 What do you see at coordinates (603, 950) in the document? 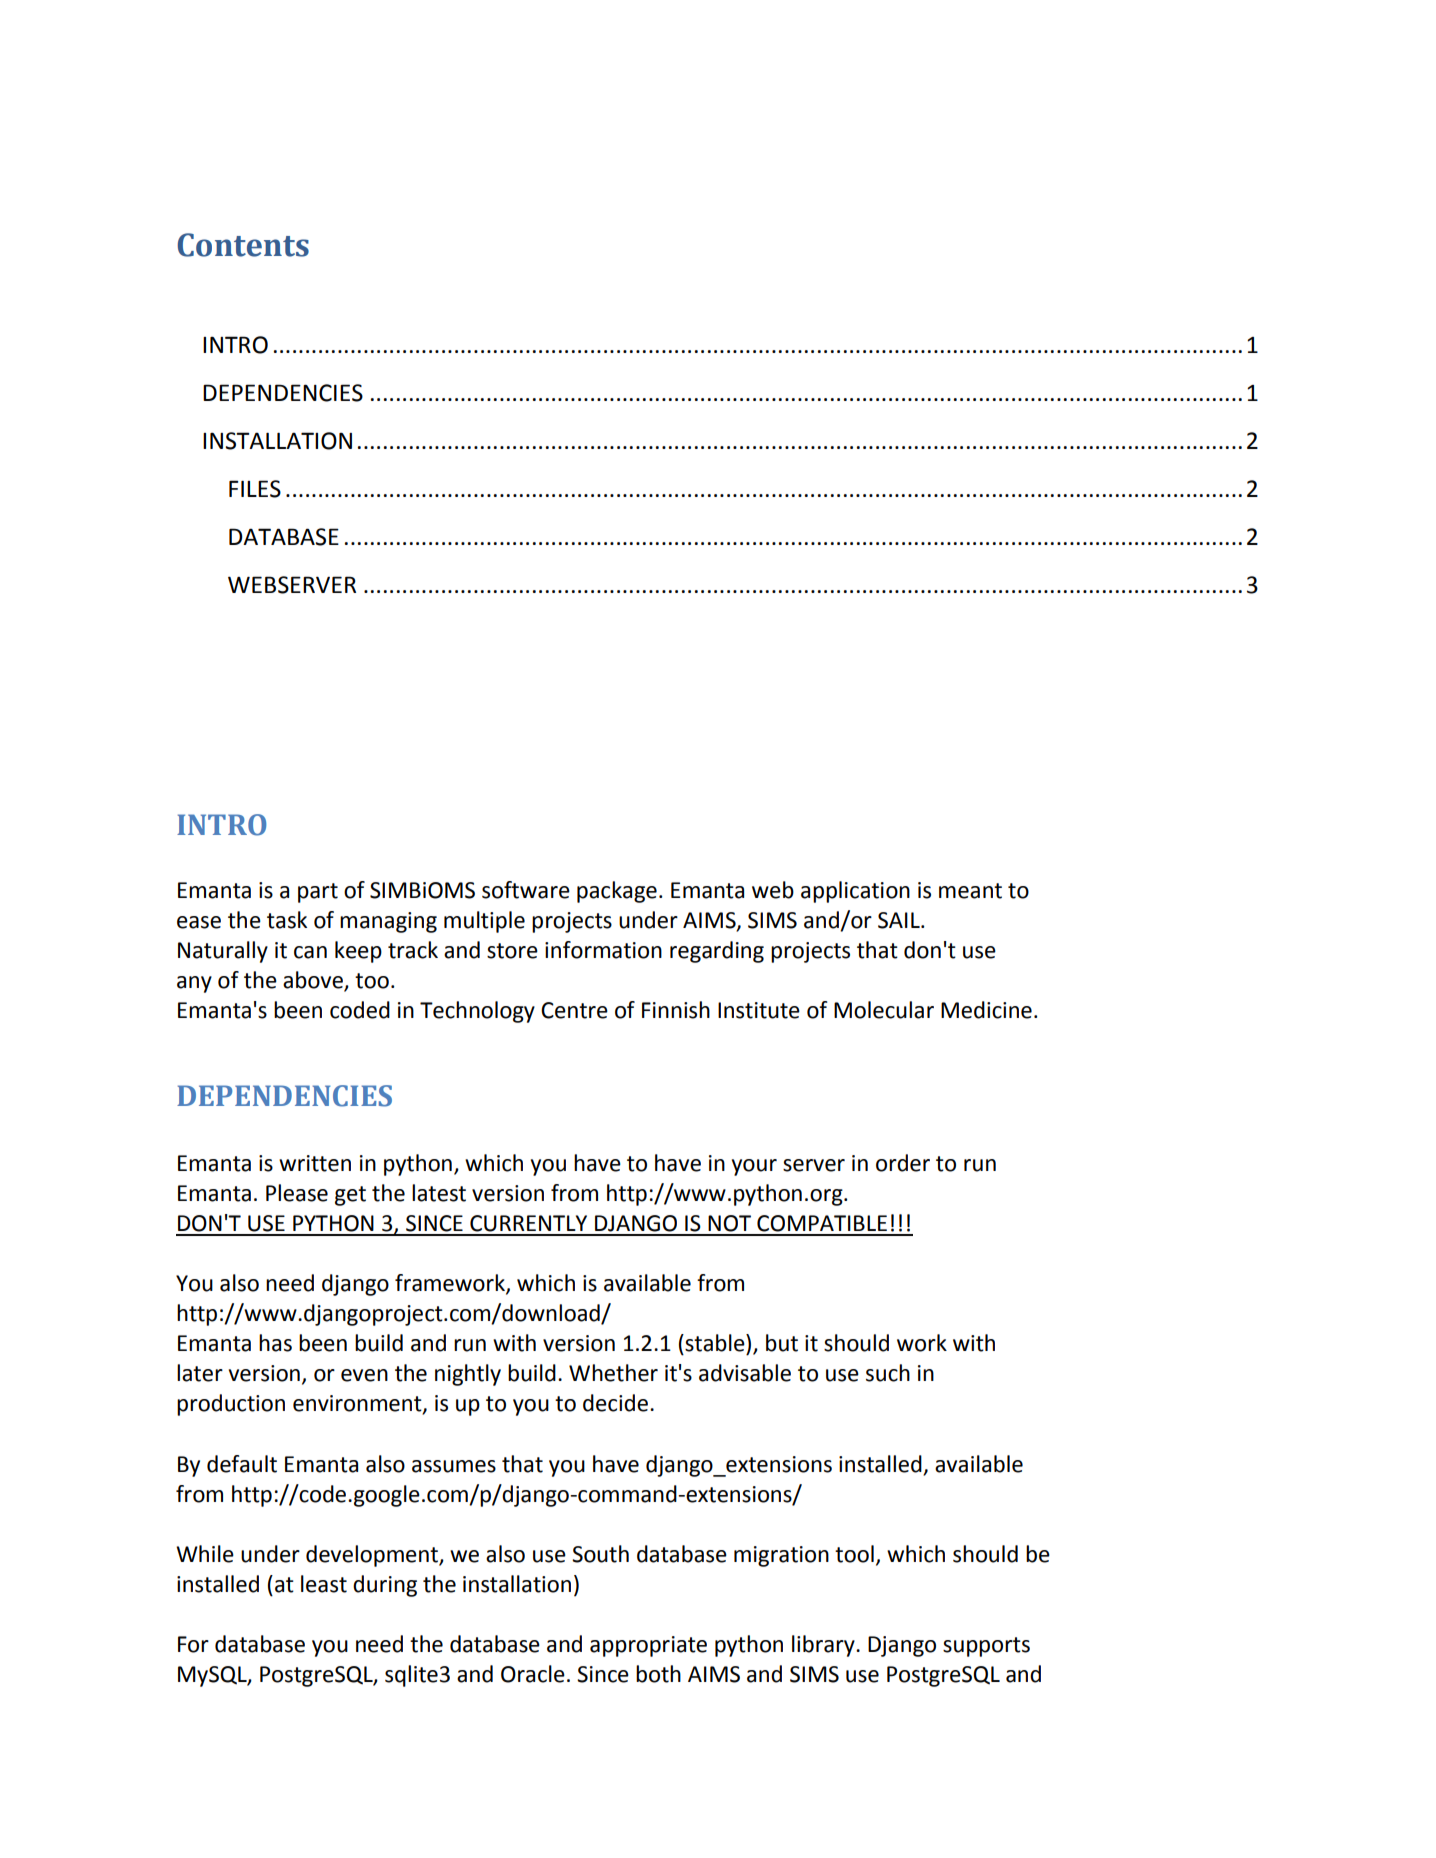
I see `information` at bounding box center [603, 950].
